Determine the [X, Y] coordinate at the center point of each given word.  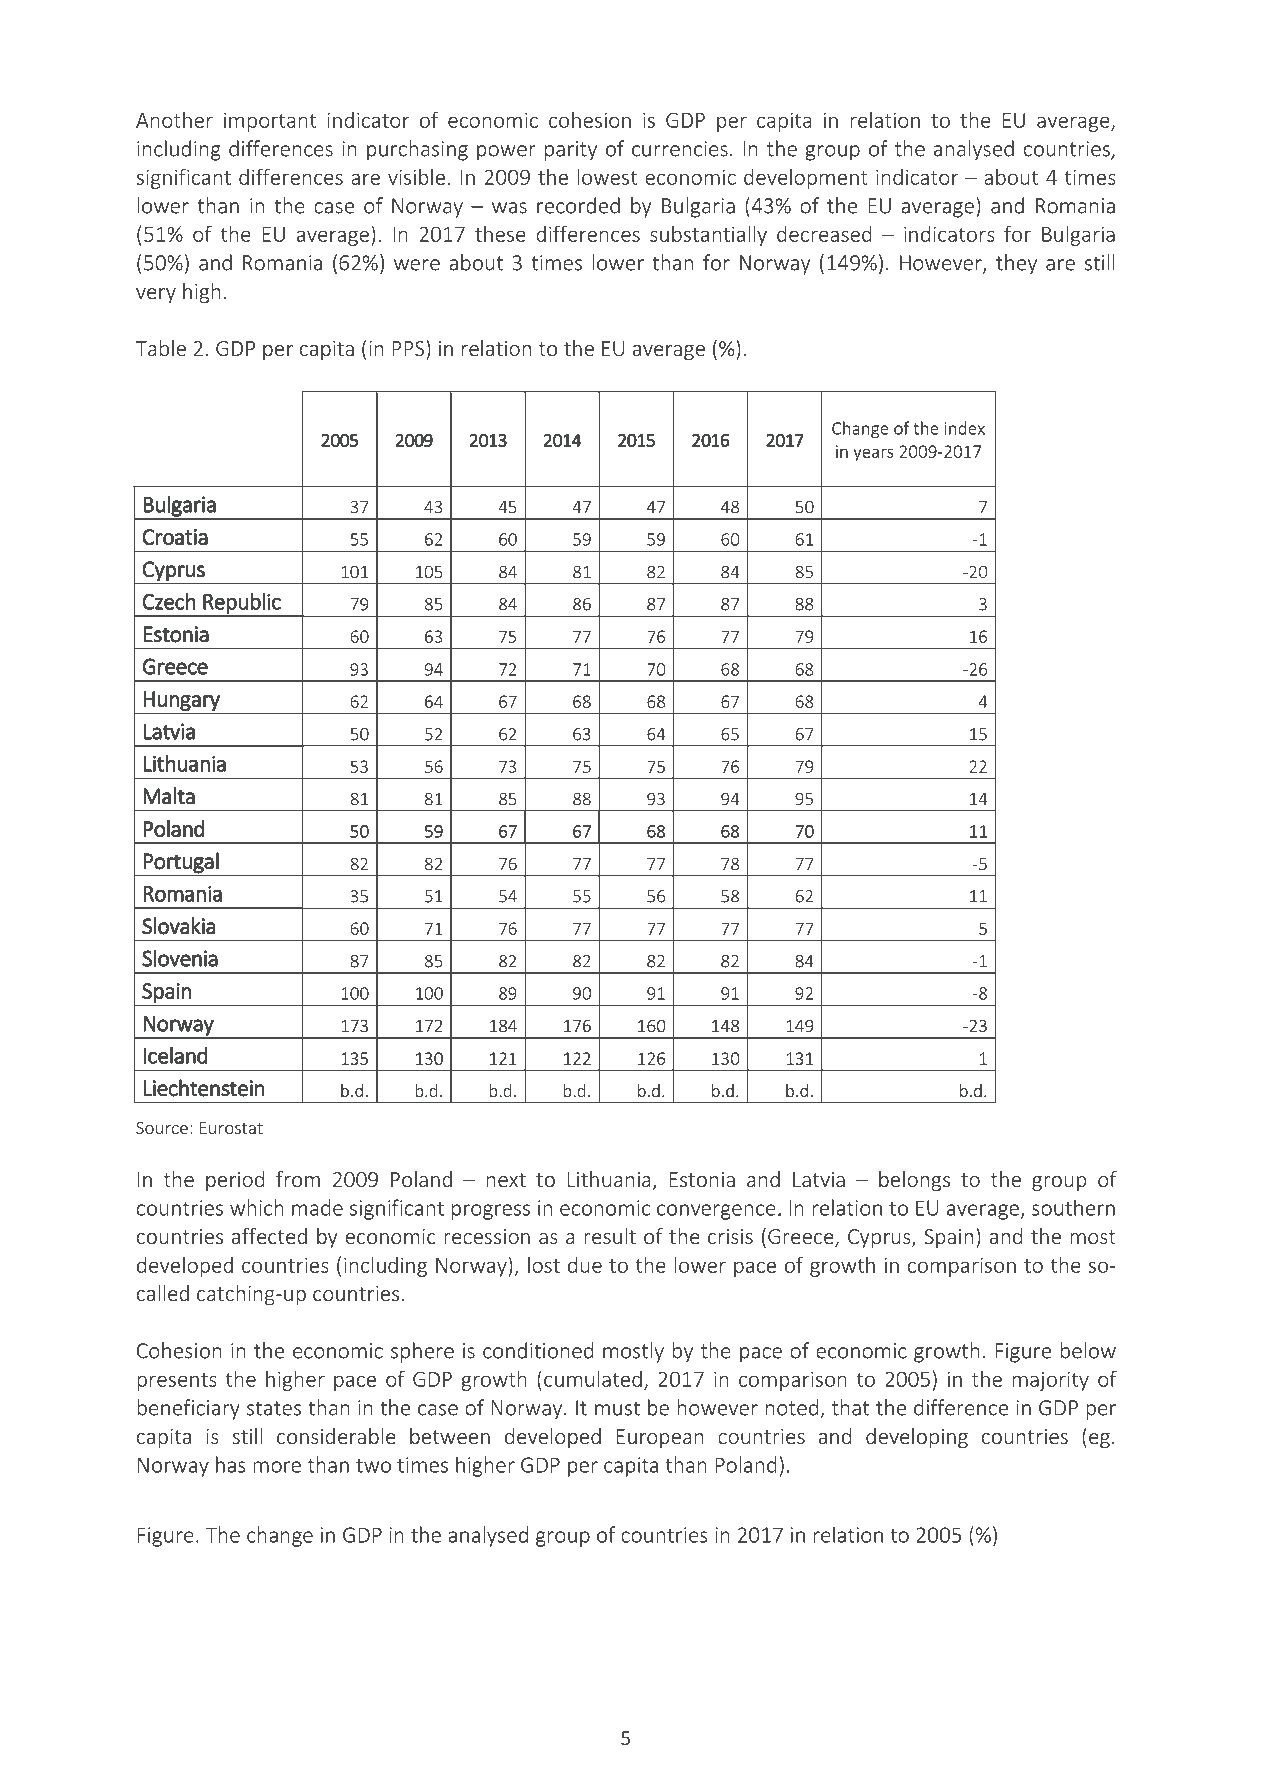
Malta [169, 796]
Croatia [175, 537]
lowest [607, 176]
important [270, 122]
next [506, 1180]
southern [1073, 1207]
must [617, 1408]
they [1016, 264]
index [965, 428]
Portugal [181, 862]
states [274, 1408]
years [873, 454]
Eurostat [231, 1128]
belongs [914, 1181]
